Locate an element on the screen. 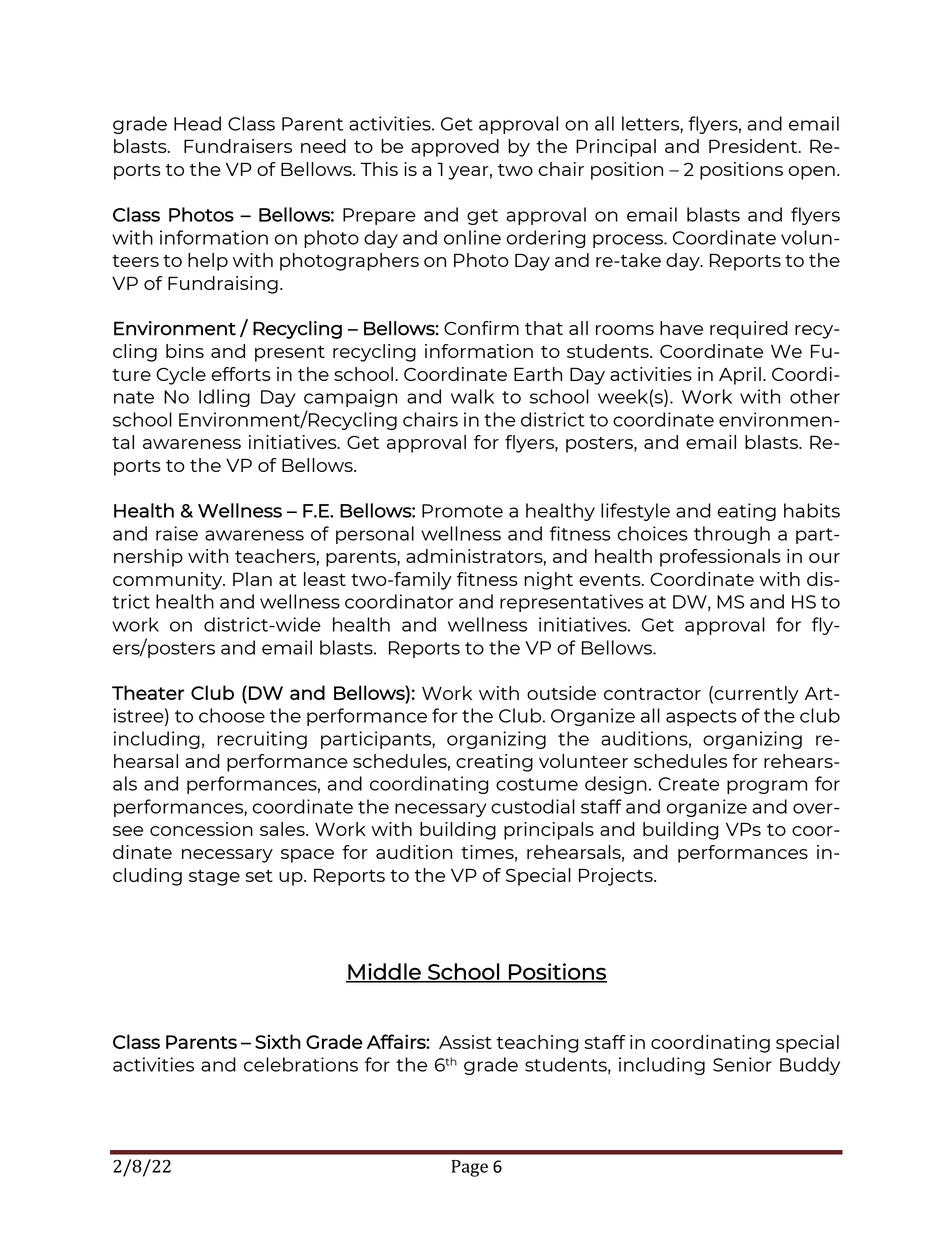 This screenshot has height=1233, width=952. celebrations is located at coordinates (301, 1064).
